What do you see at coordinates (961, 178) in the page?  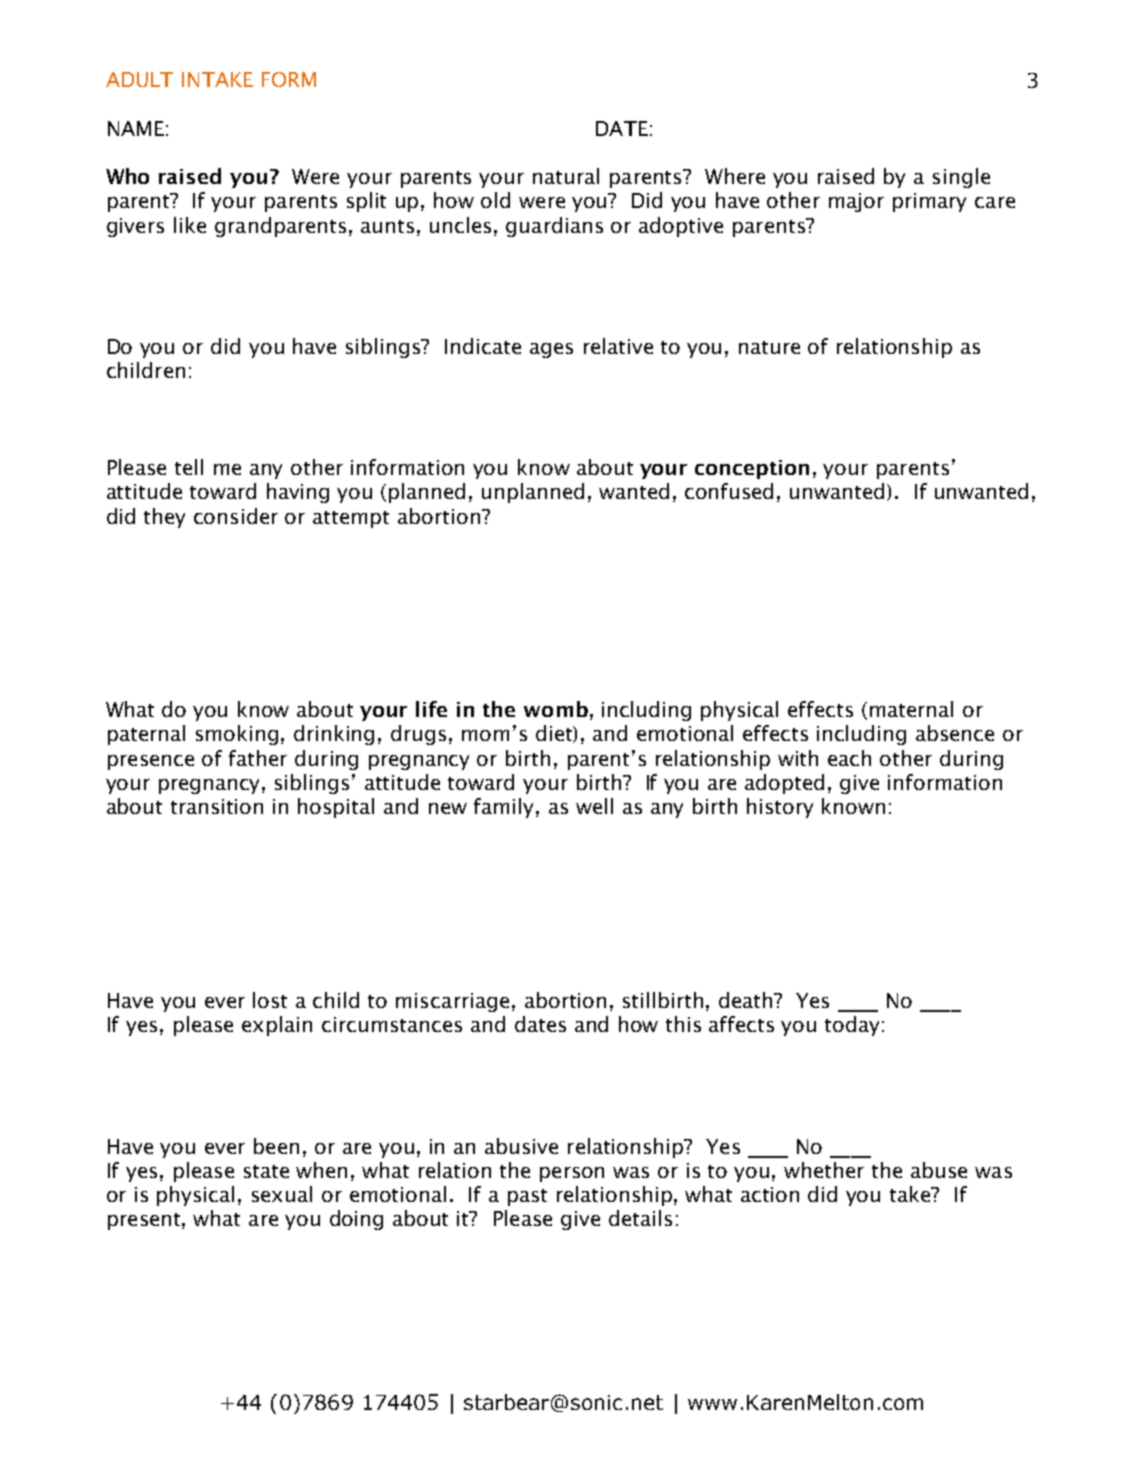 I see `single` at bounding box center [961, 178].
